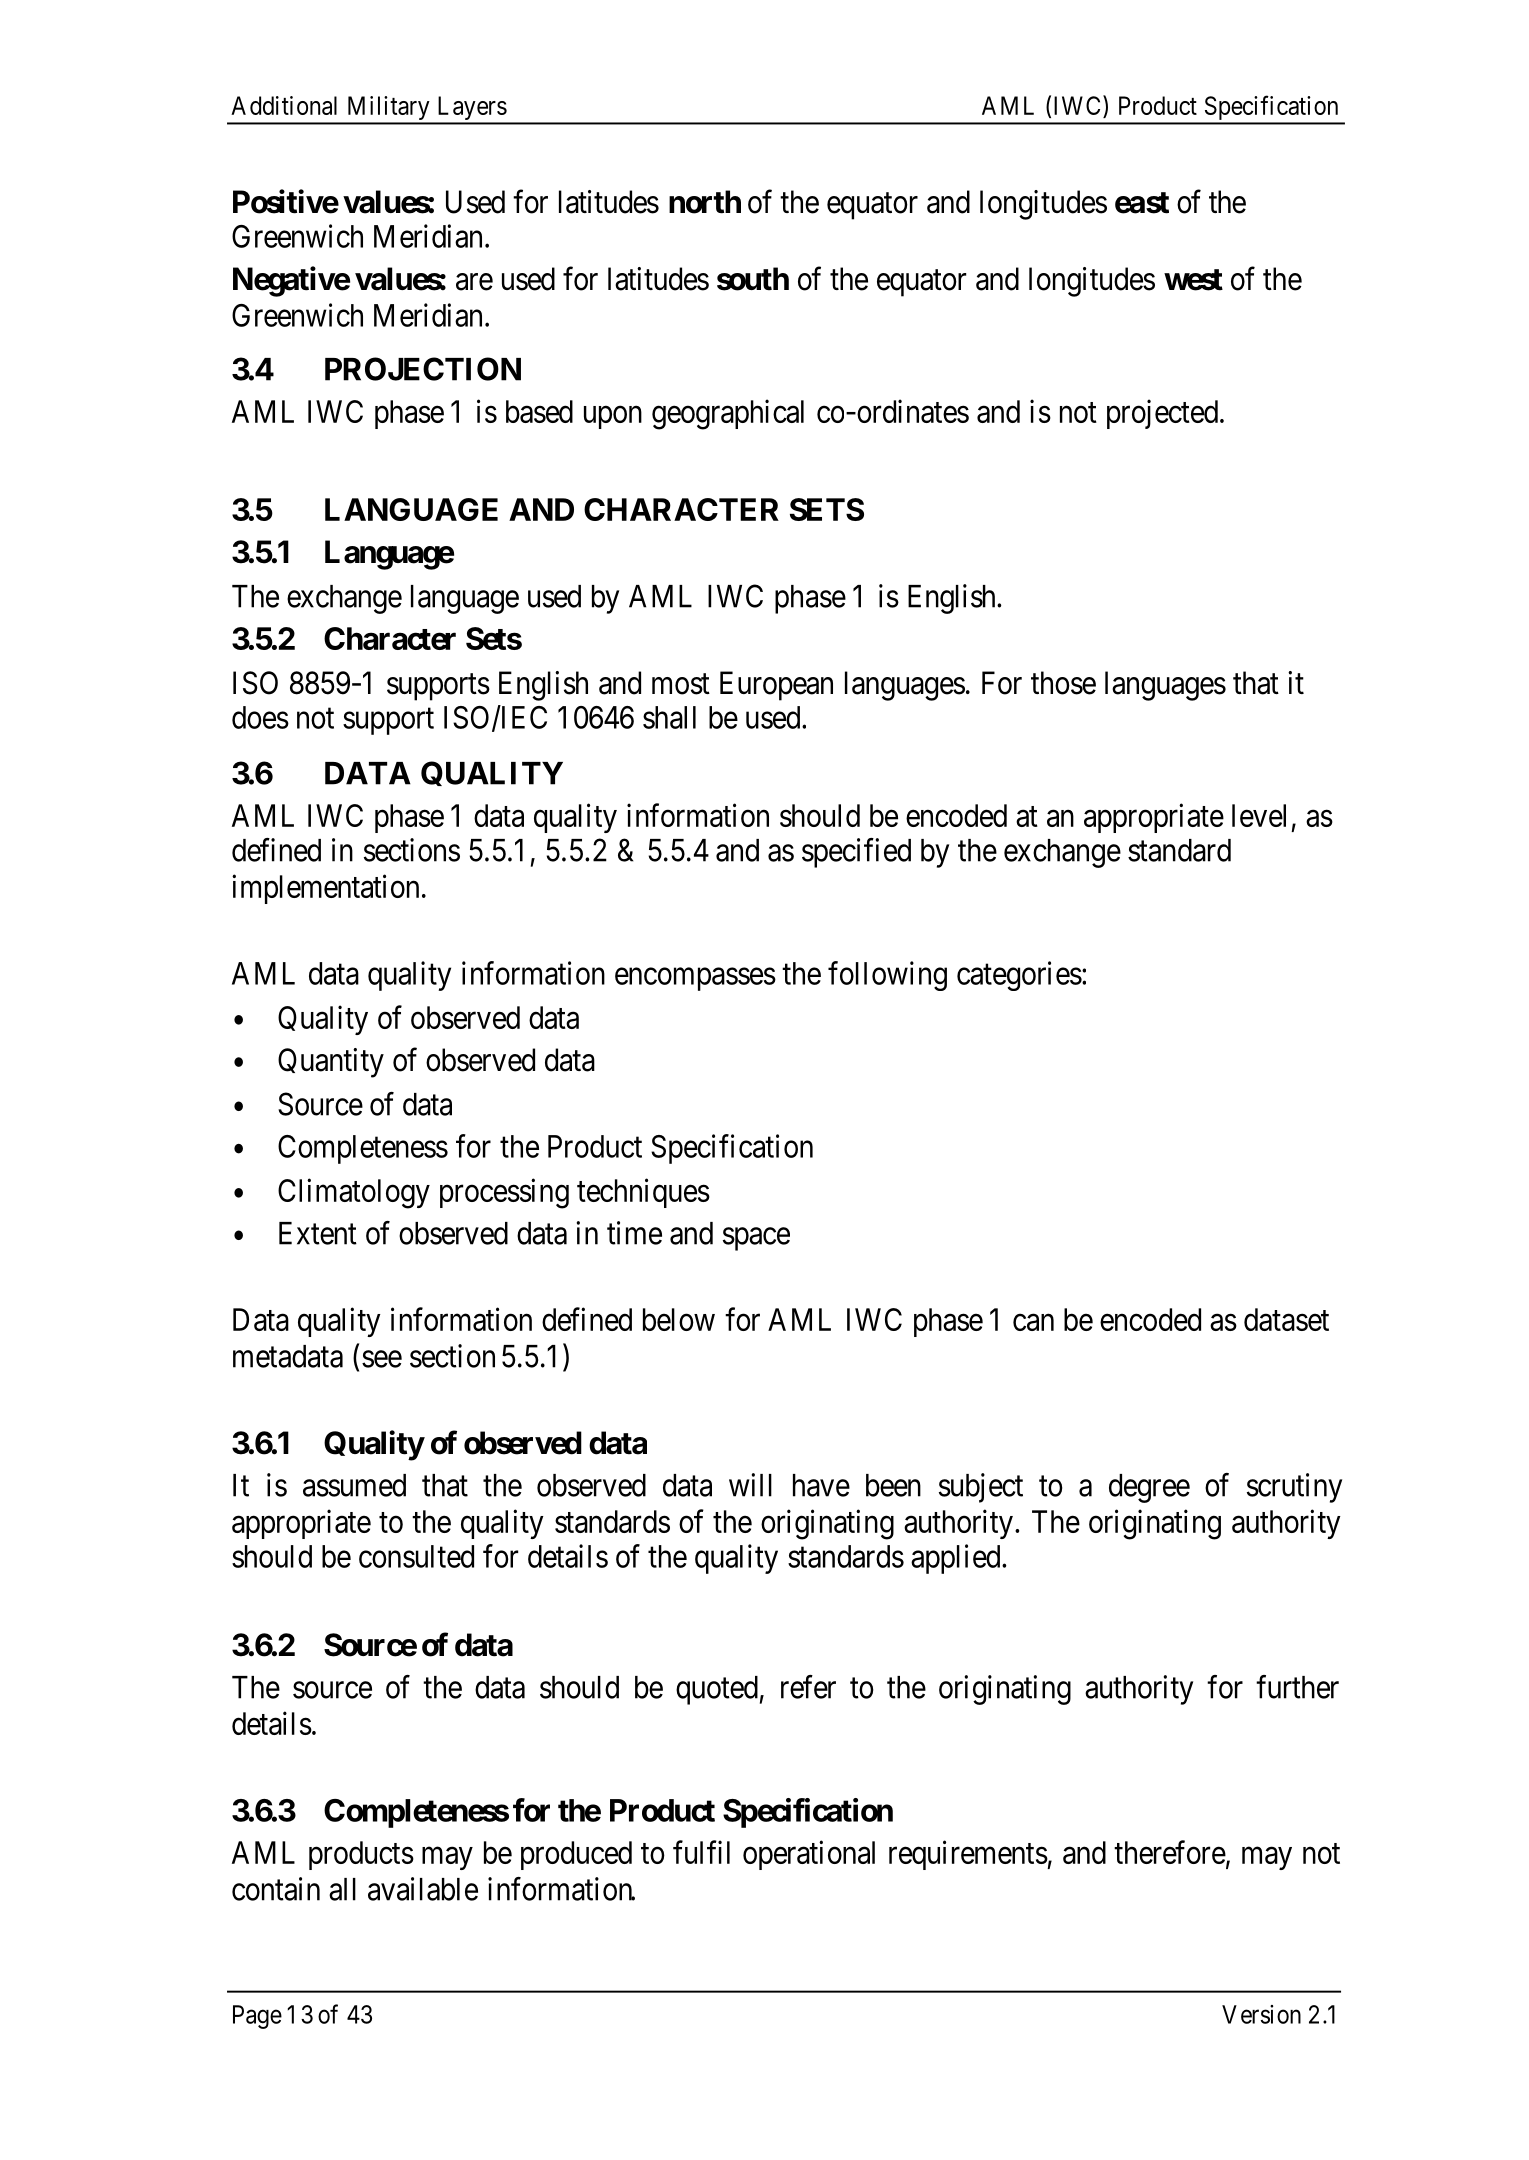 Image resolution: width=1529 pixels, height=2160 pixels. Describe the element at coordinates (1033, 1322) in the screenshot. I see `can` at that location.
